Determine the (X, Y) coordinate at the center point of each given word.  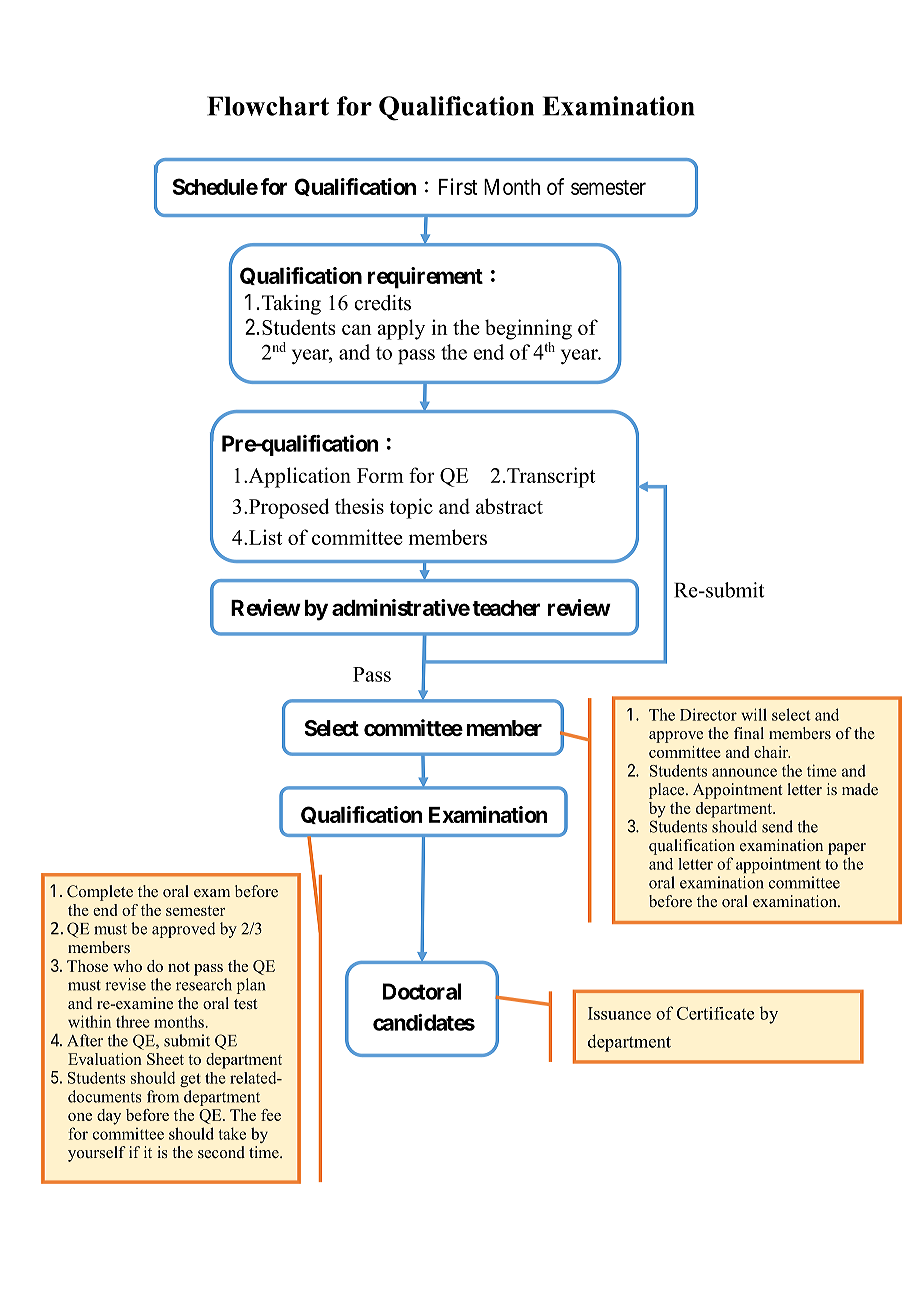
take (232, 1133)
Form (380, 475)
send (777, 826)
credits (382, 303)
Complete (100, 893)
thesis (359, 506)
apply (401, 329)
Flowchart (268, 106)
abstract (509, 506)
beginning (528, 329)
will (754, 714)
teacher (506, 608)
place (668, 791)
